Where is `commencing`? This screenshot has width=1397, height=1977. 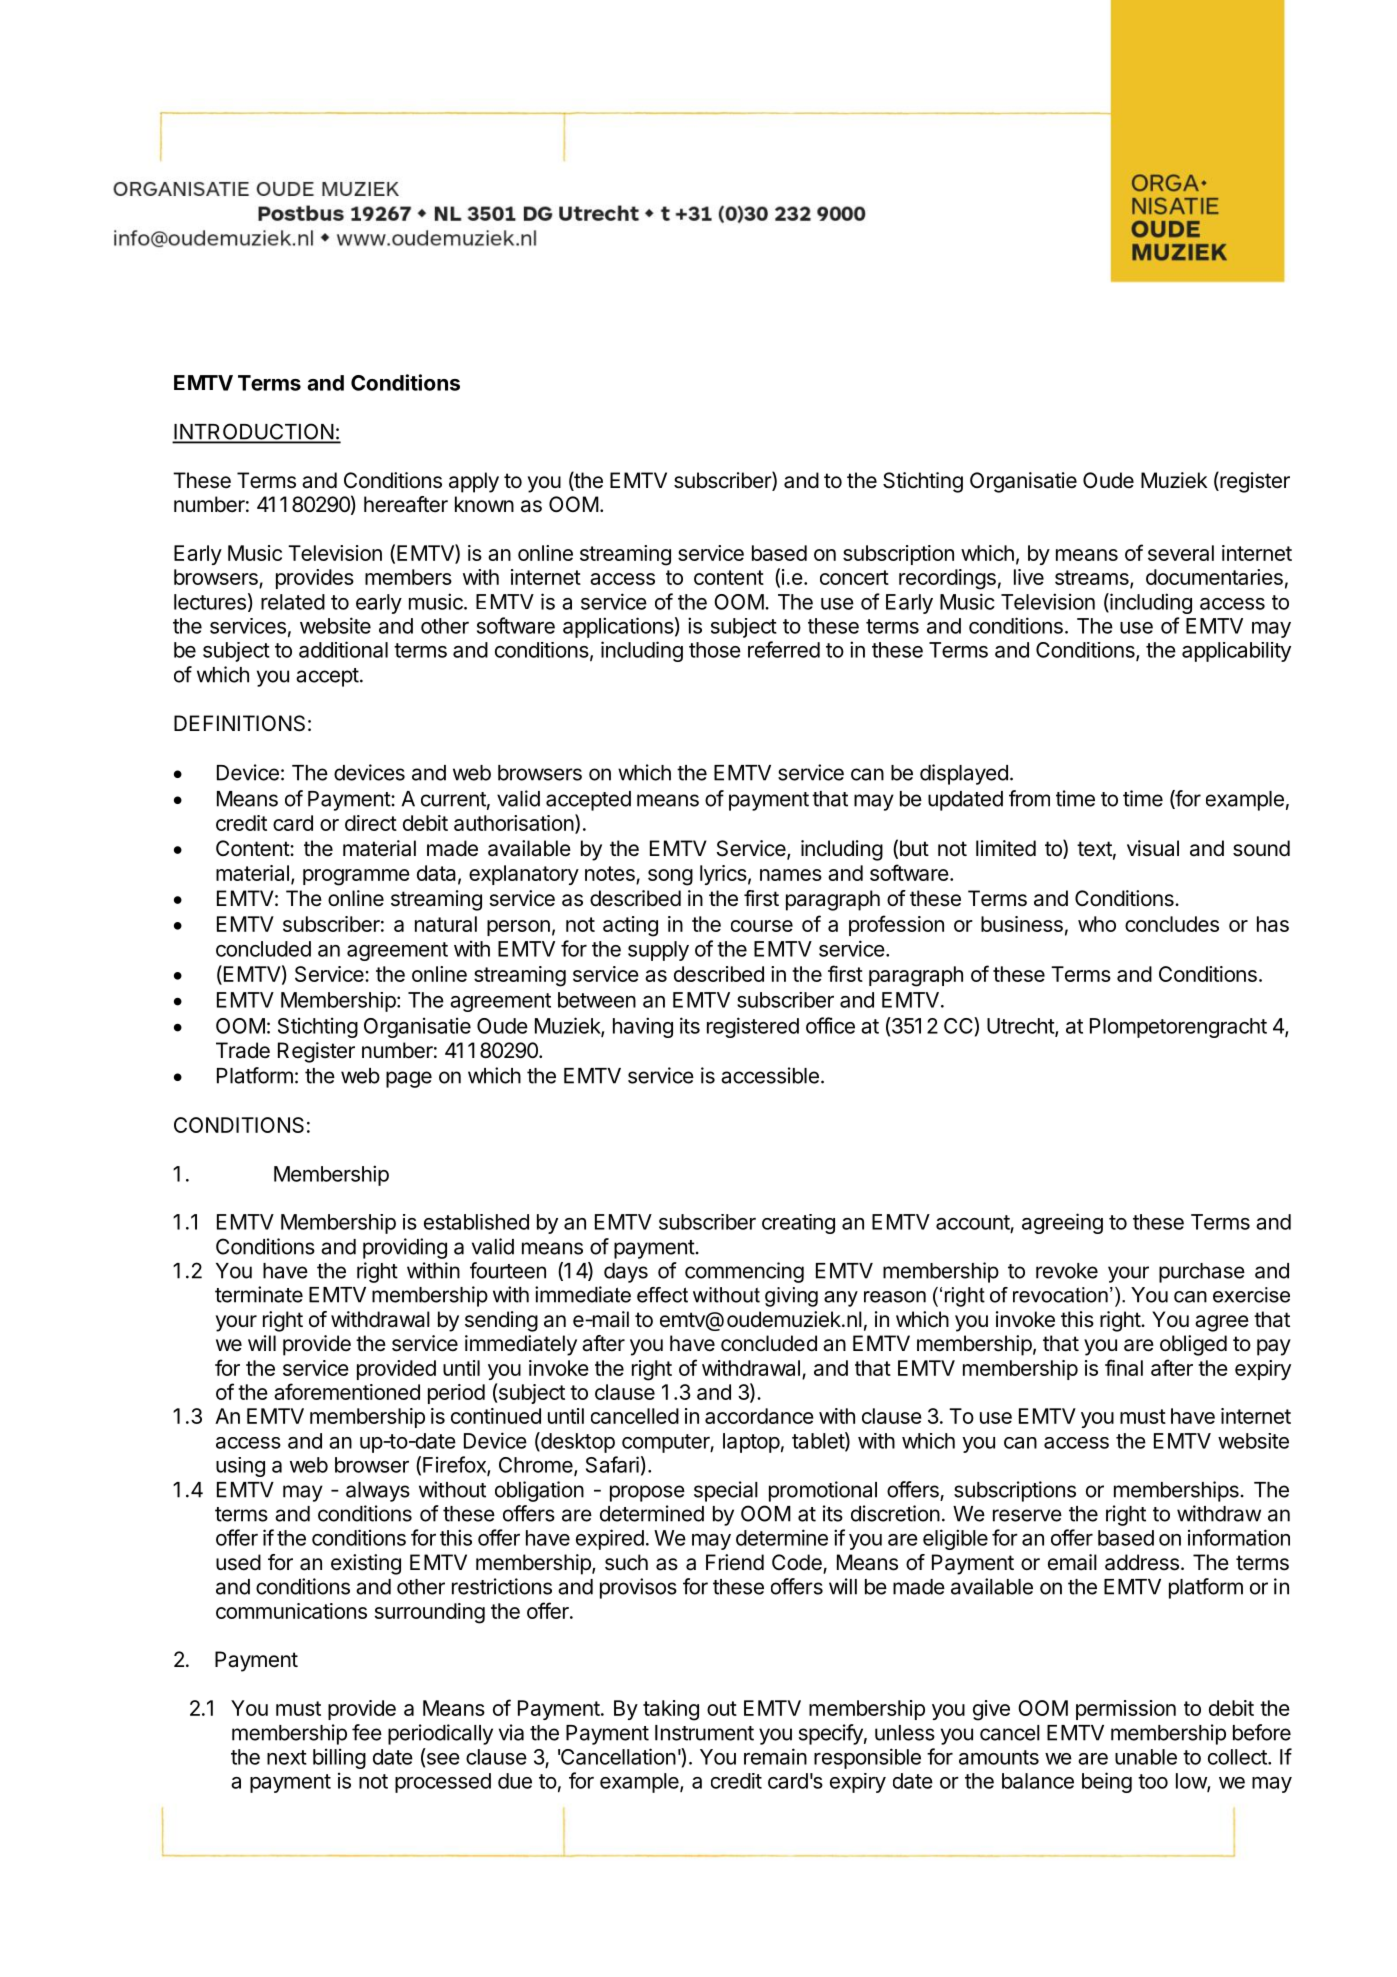
commencing is located at coordinates (744, 1272).
